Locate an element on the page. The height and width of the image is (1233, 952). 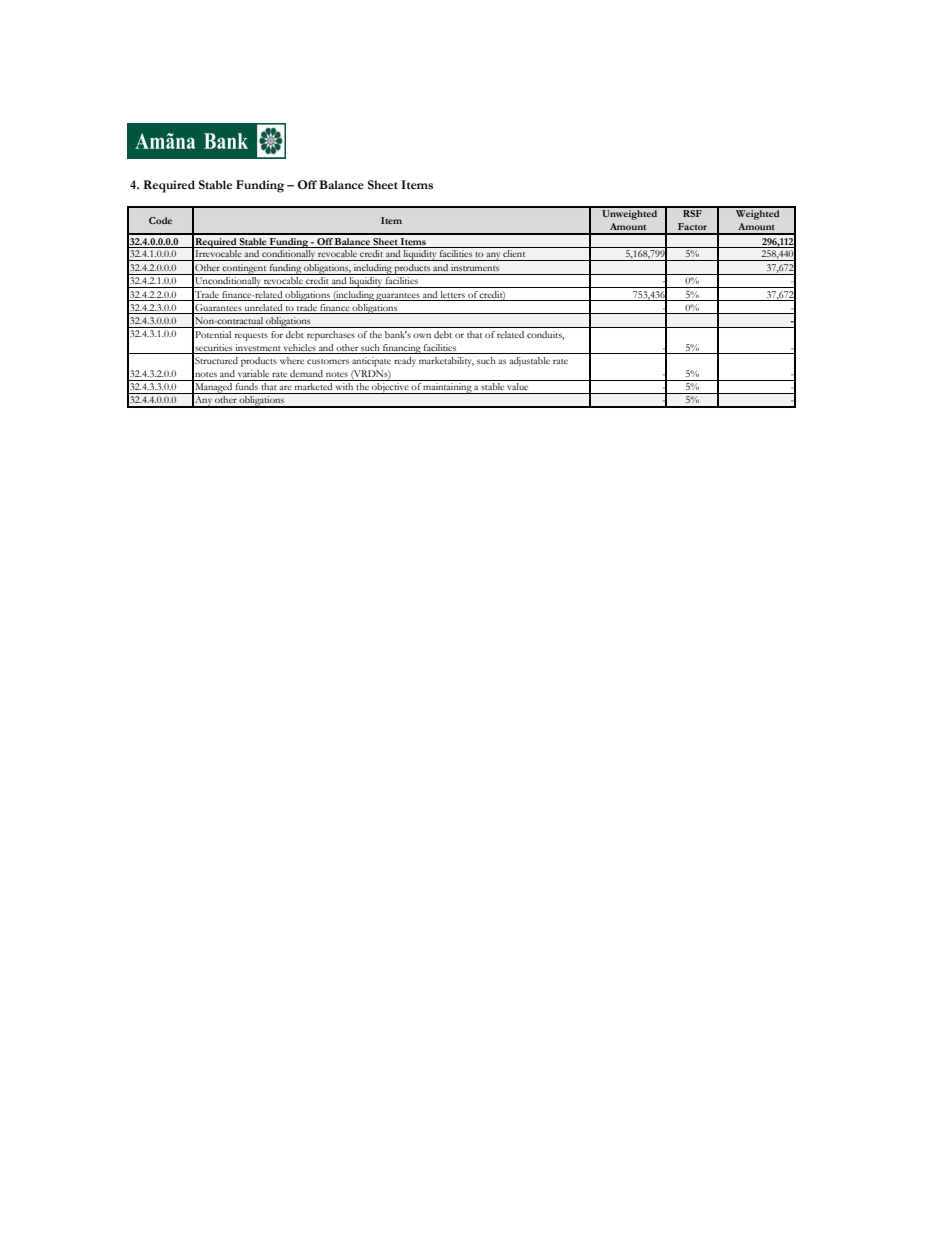
where is located at coordinates (292, 360).
